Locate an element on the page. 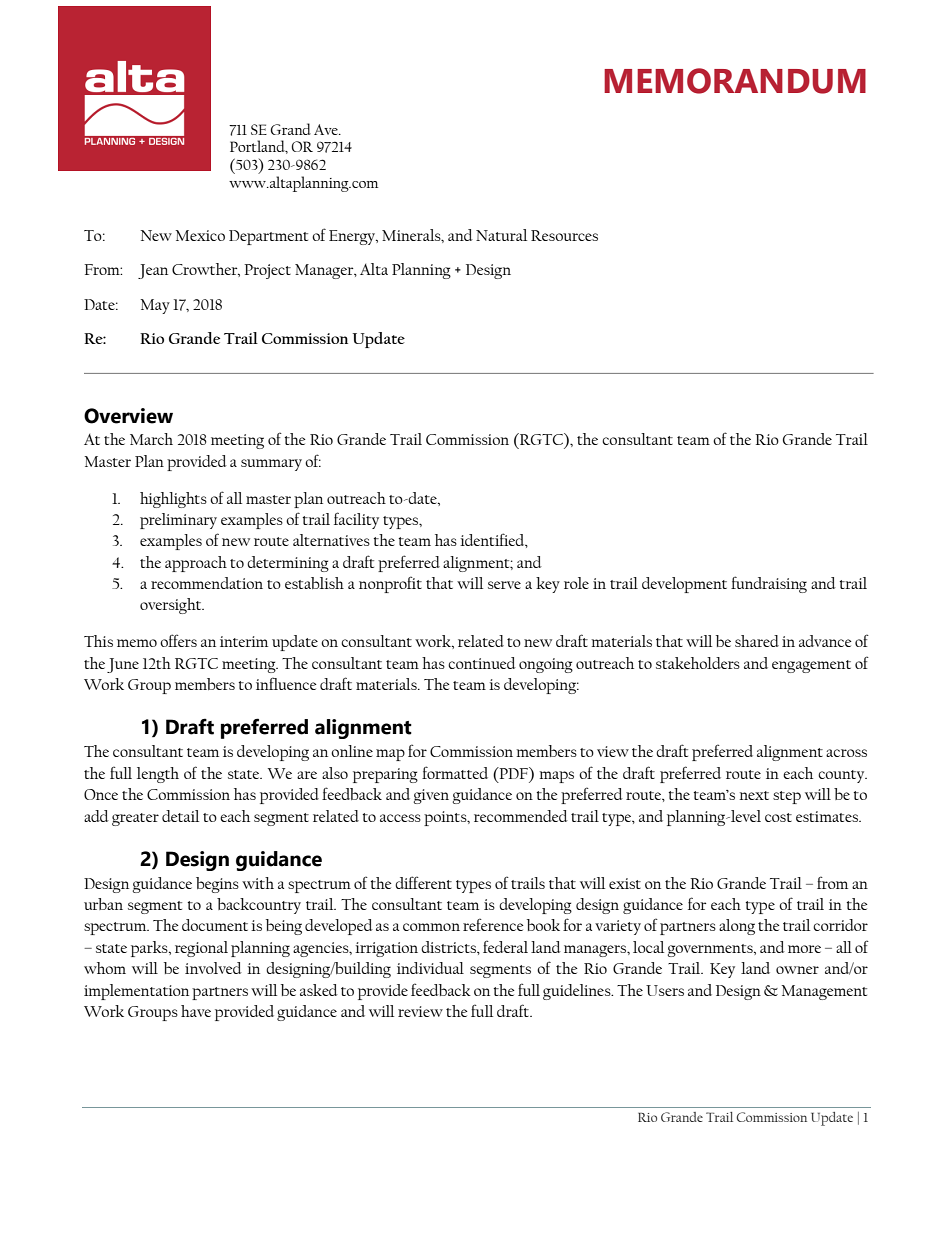 The image size is (952, 1233). Jean is located at coordinates (153, 271).
